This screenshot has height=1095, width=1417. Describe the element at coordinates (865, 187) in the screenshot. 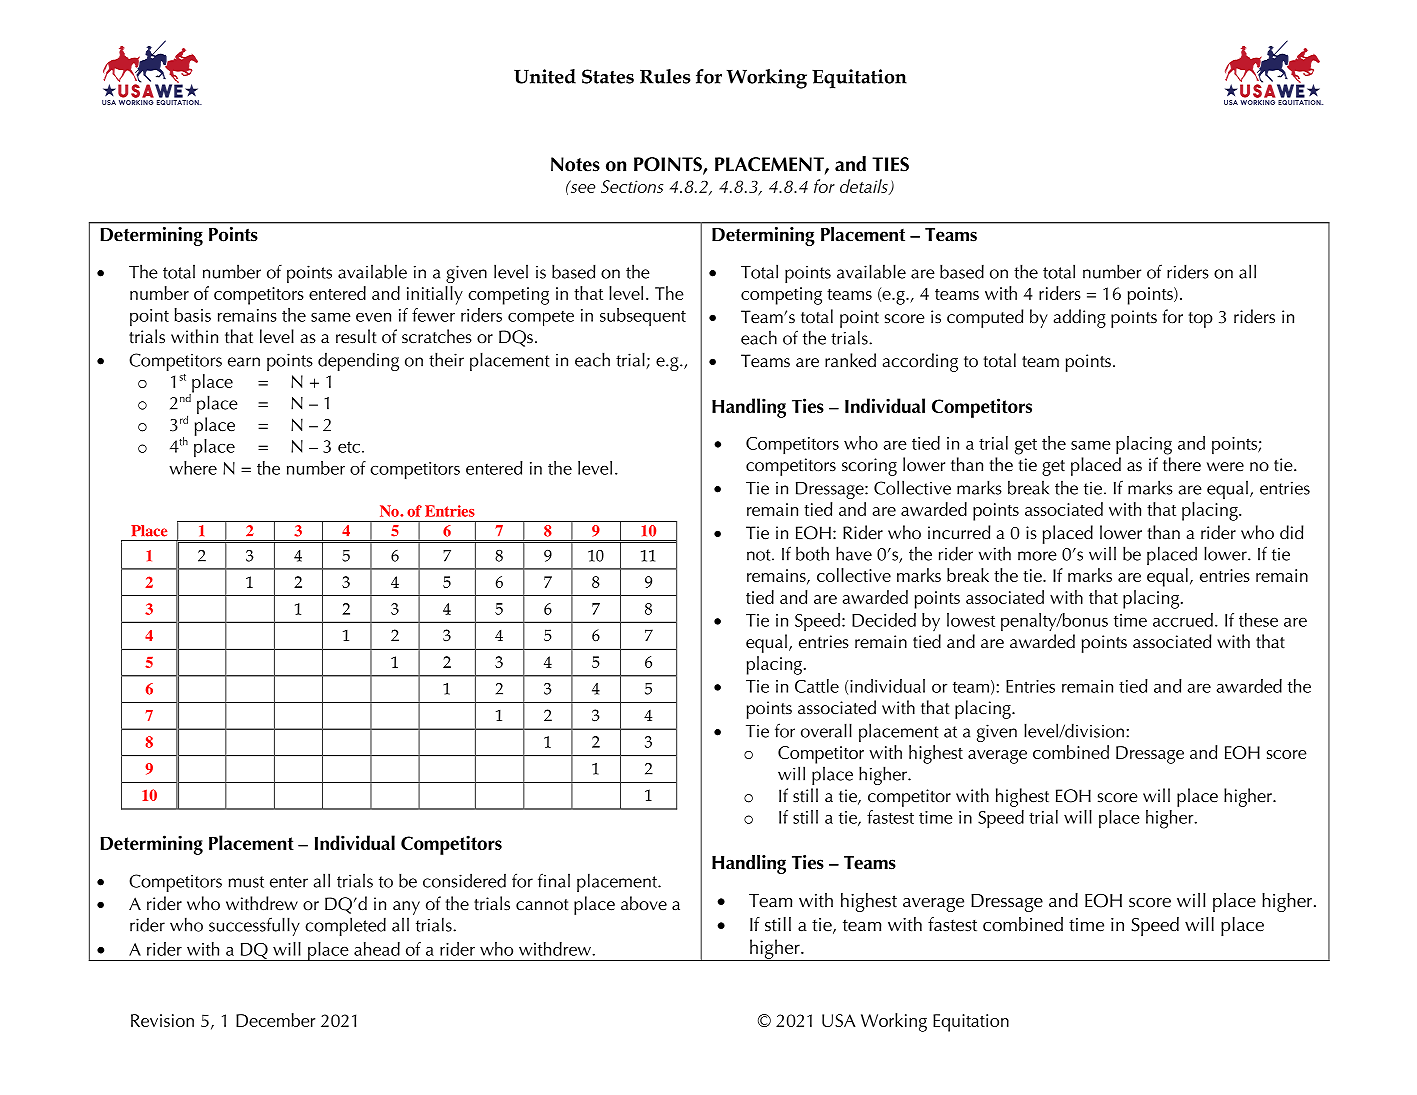

I see `details` at that location.
